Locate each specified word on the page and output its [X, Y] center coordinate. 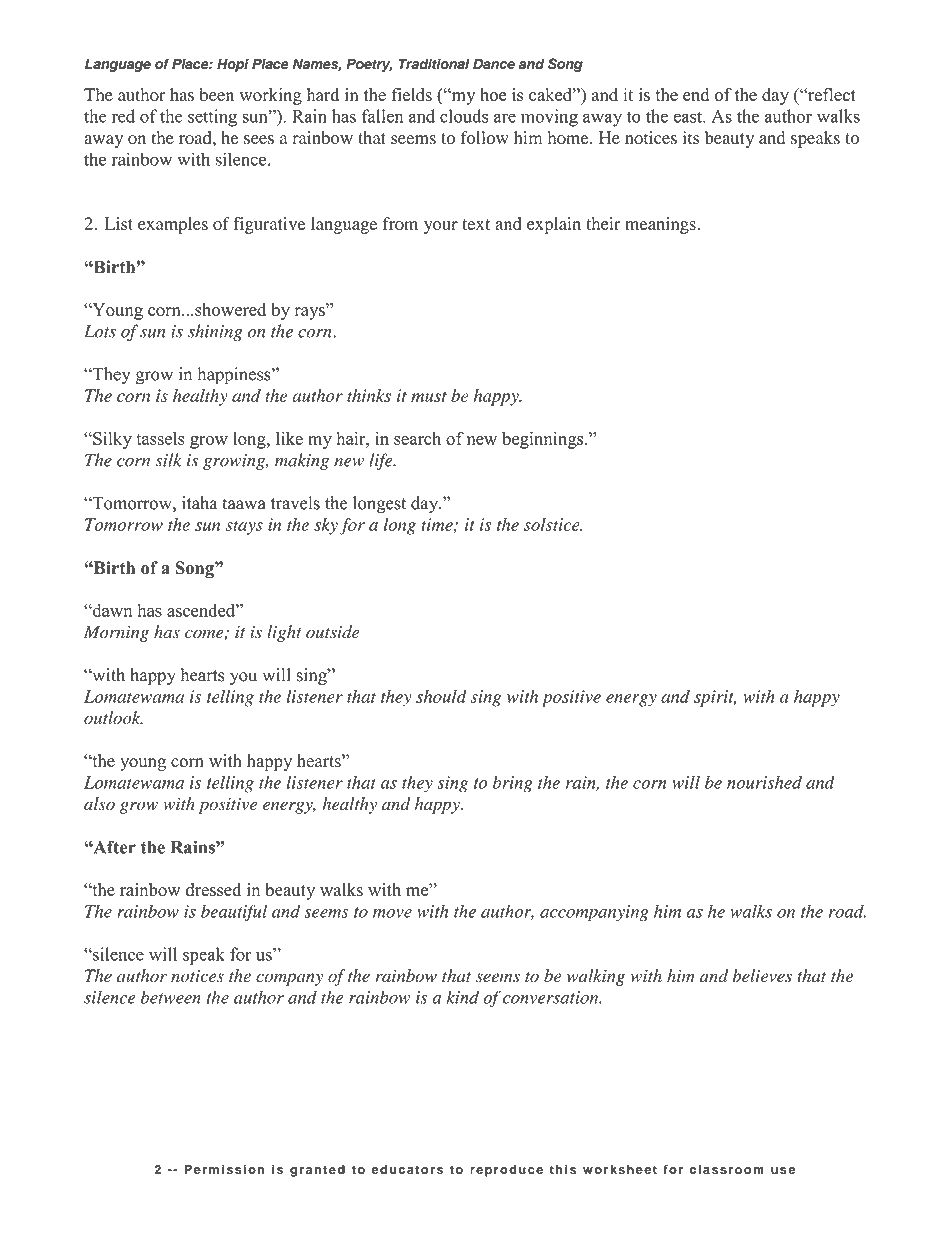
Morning [116, 633]
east [688, 117]
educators [407, 1169]
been [217, 94]
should [441, 696]
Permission [224, 1169]
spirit [715, 698]
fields [411, 95]
